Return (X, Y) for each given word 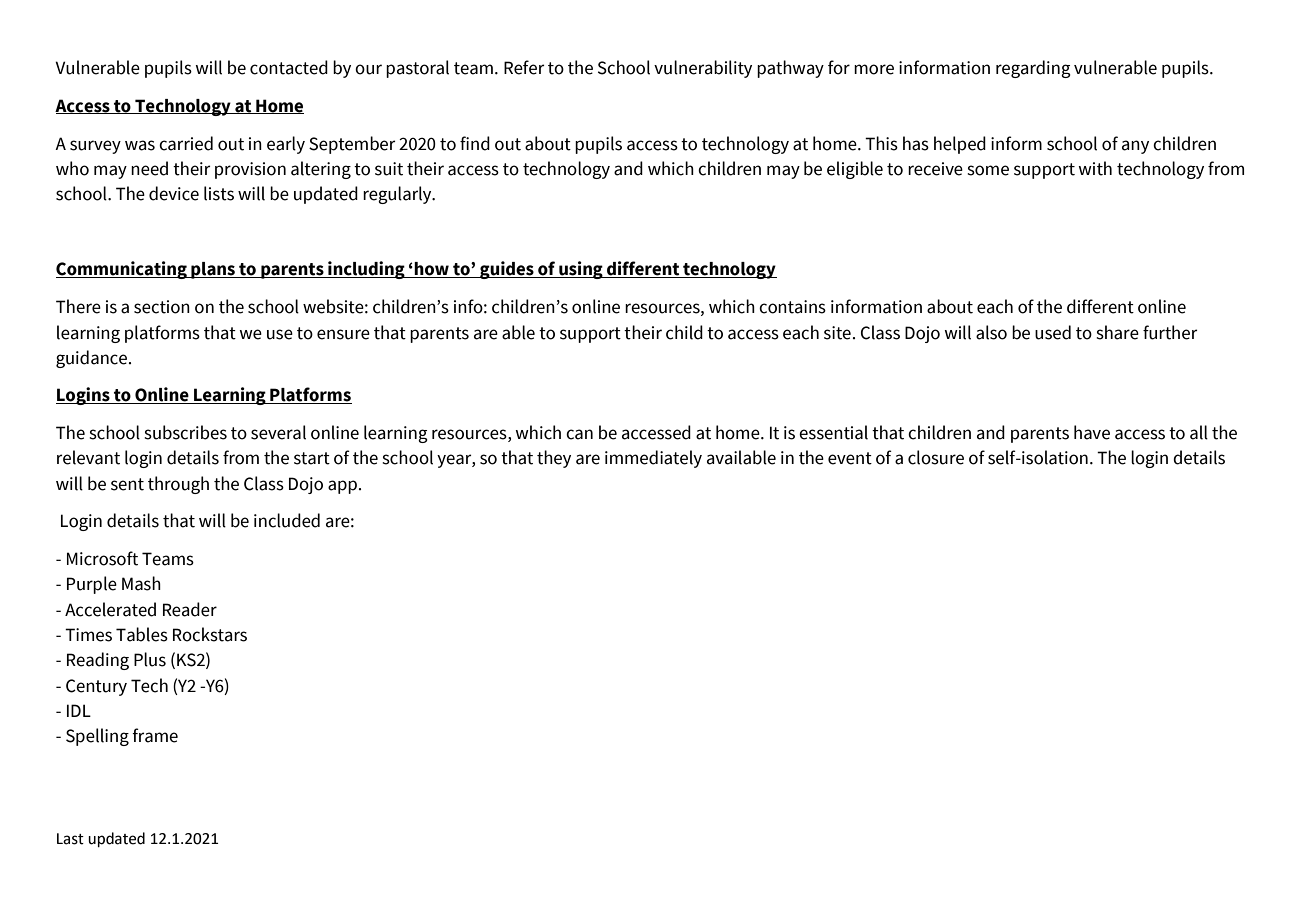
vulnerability (703, 69)
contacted (289, 67)
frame (155, 735)
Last (70, 839)
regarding (1033, 69)
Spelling (97, 737)
